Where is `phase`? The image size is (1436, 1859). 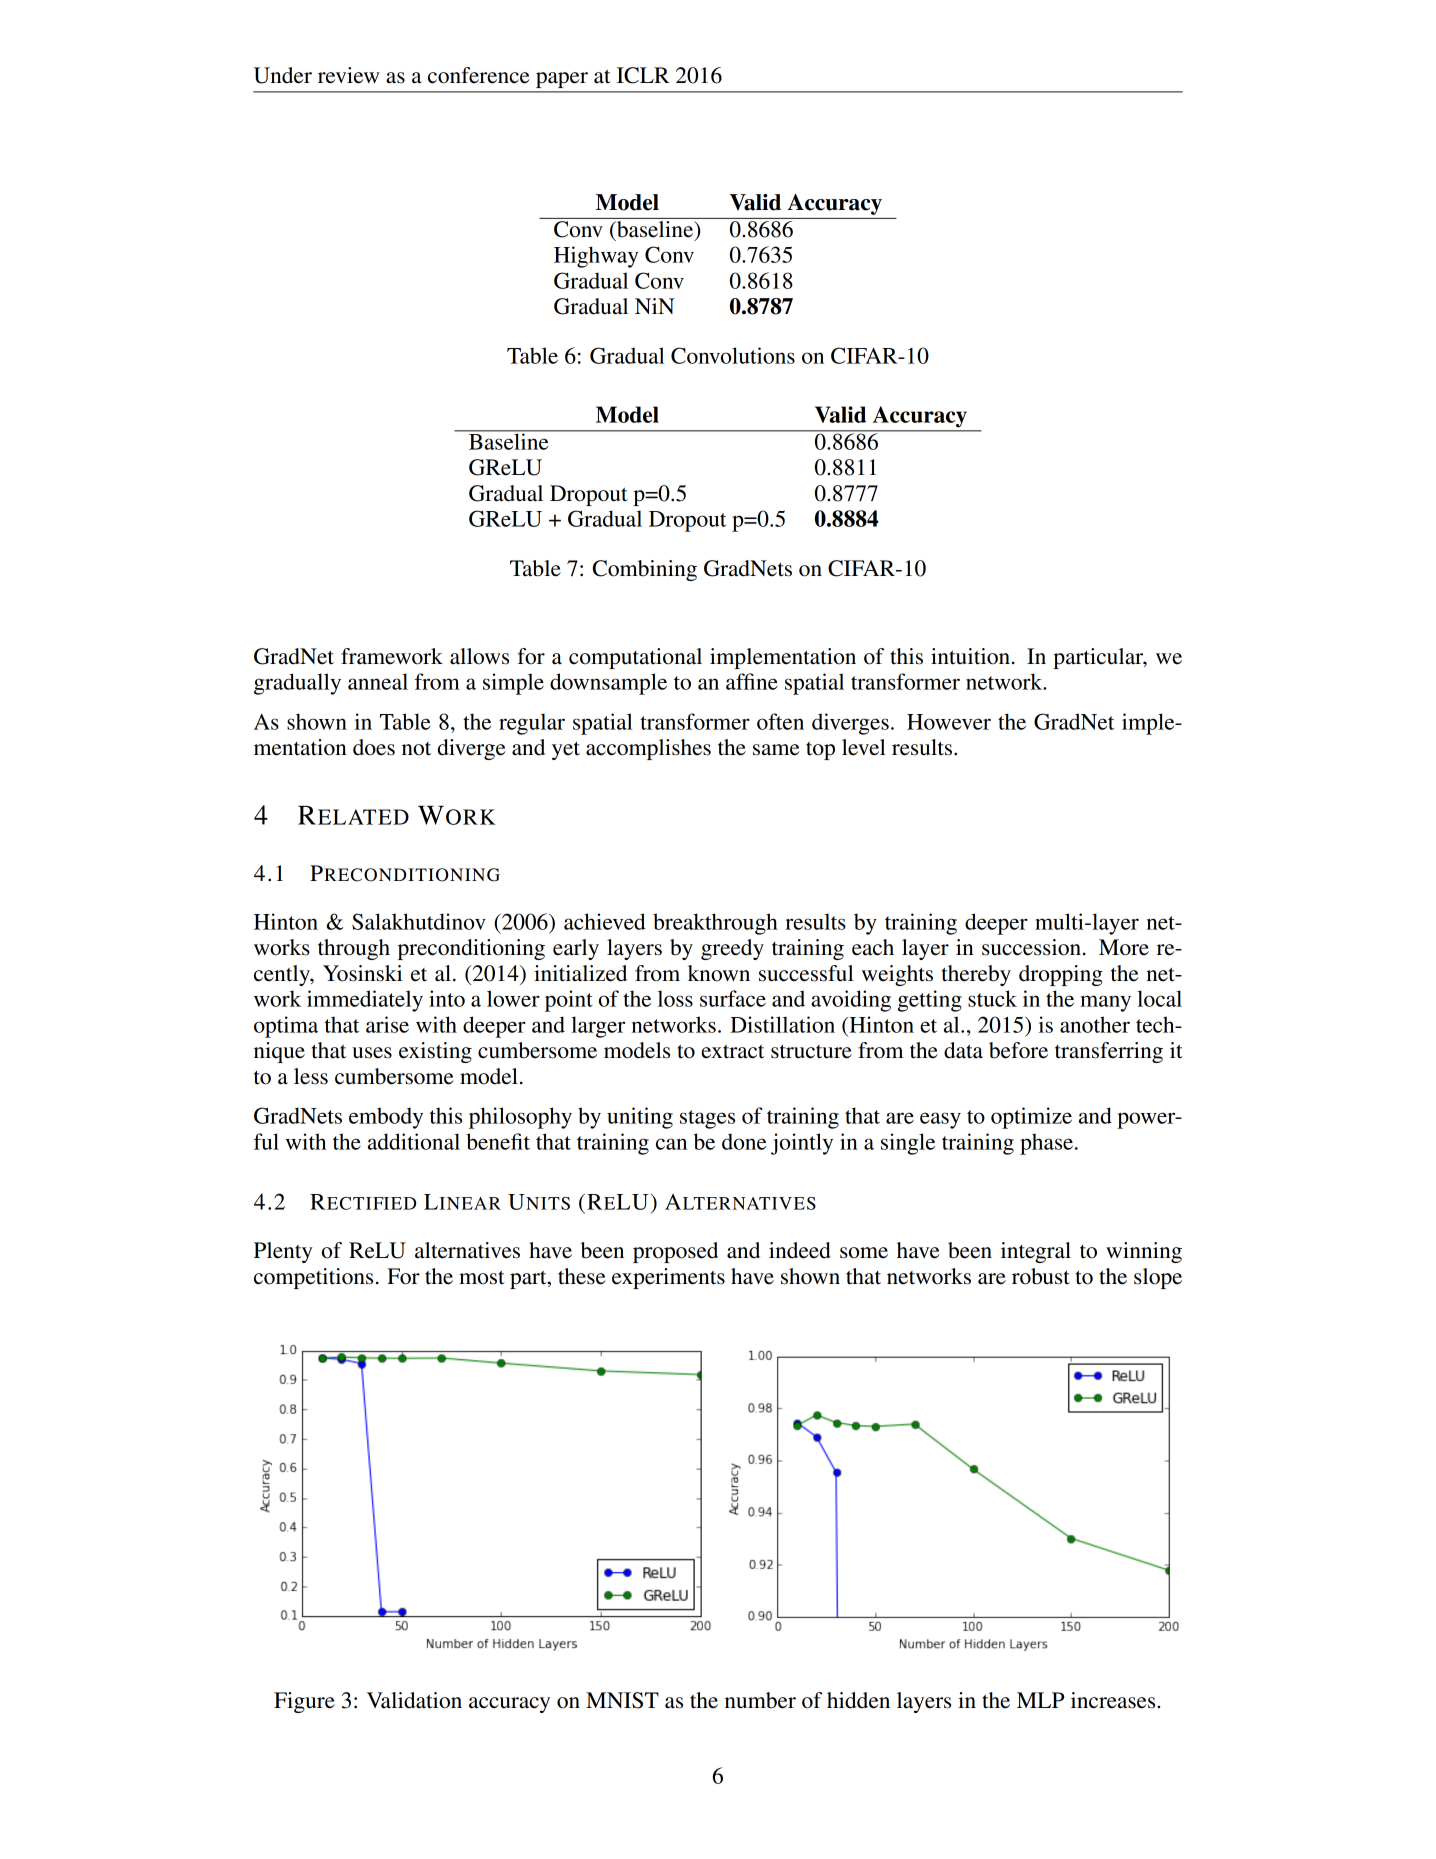
phase is located at coordinates (1046, 1144).
